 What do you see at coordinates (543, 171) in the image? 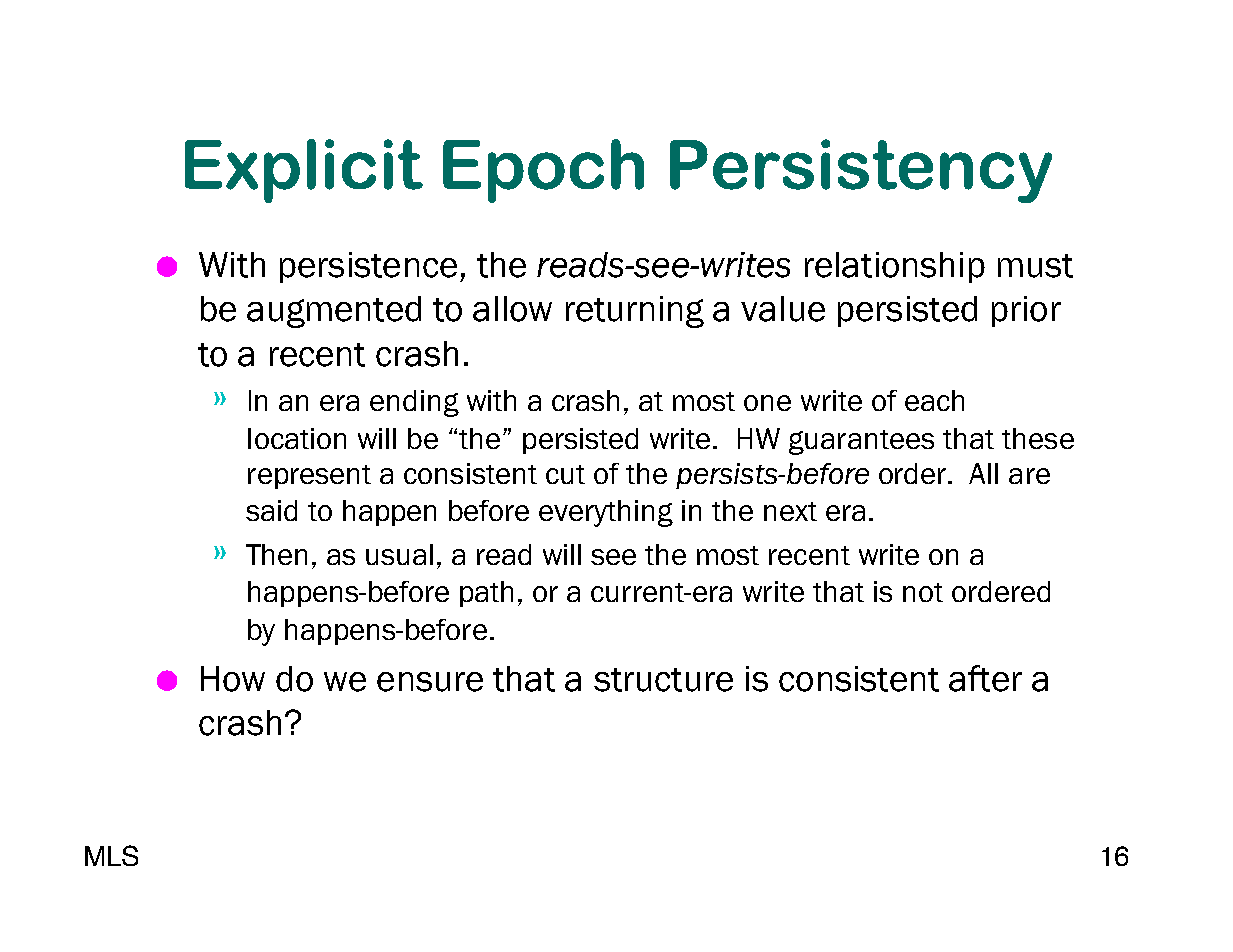
I see `Epoch` at bounding box center [543, 171].
